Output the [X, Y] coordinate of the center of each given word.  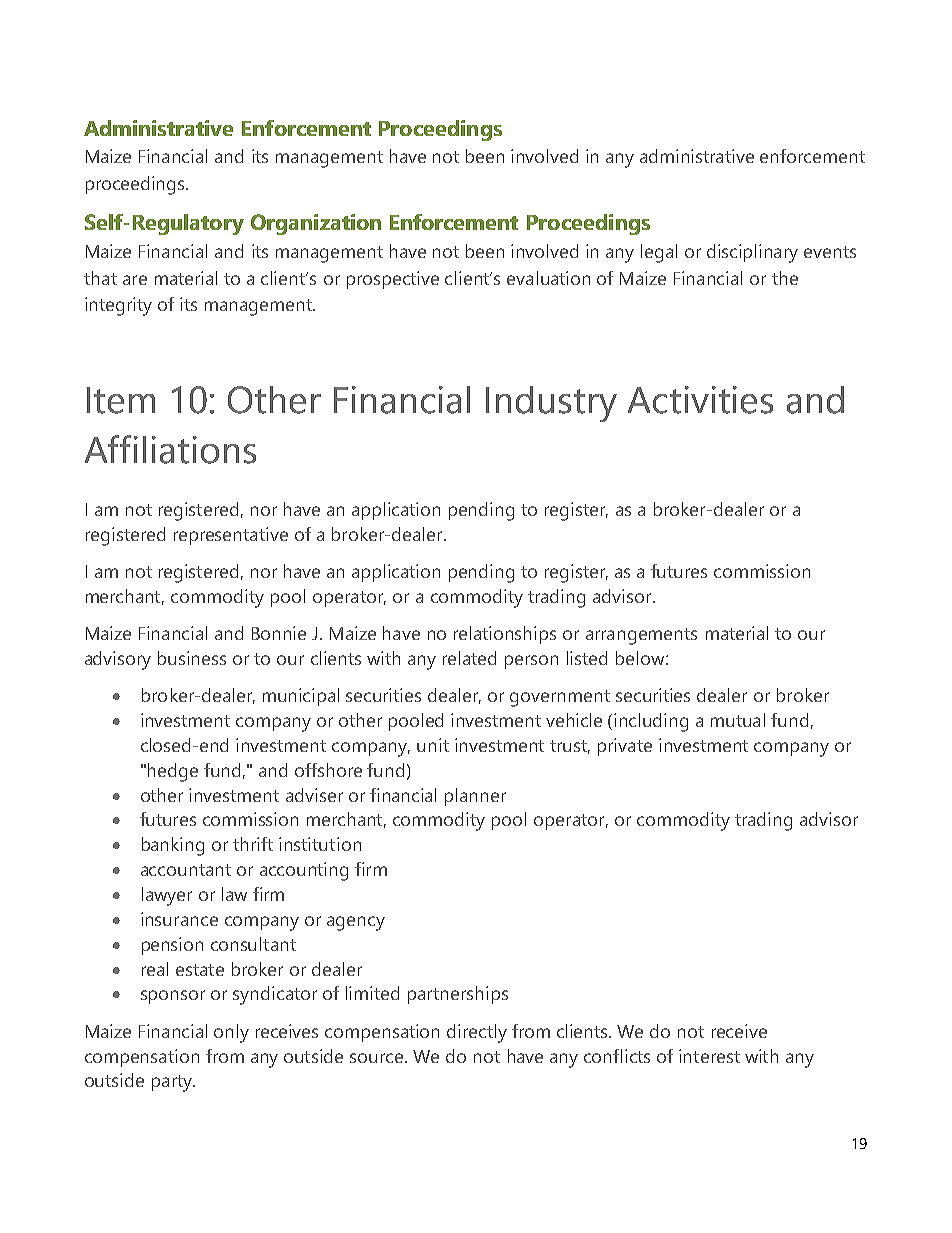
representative [231, 536]
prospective [393, 280]
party [173, 1083]
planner [475, 797]
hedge [173, 772]
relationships [505, 635]
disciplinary [752, 253]
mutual [738, 720]
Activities [700, 400]
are [135, 280]
